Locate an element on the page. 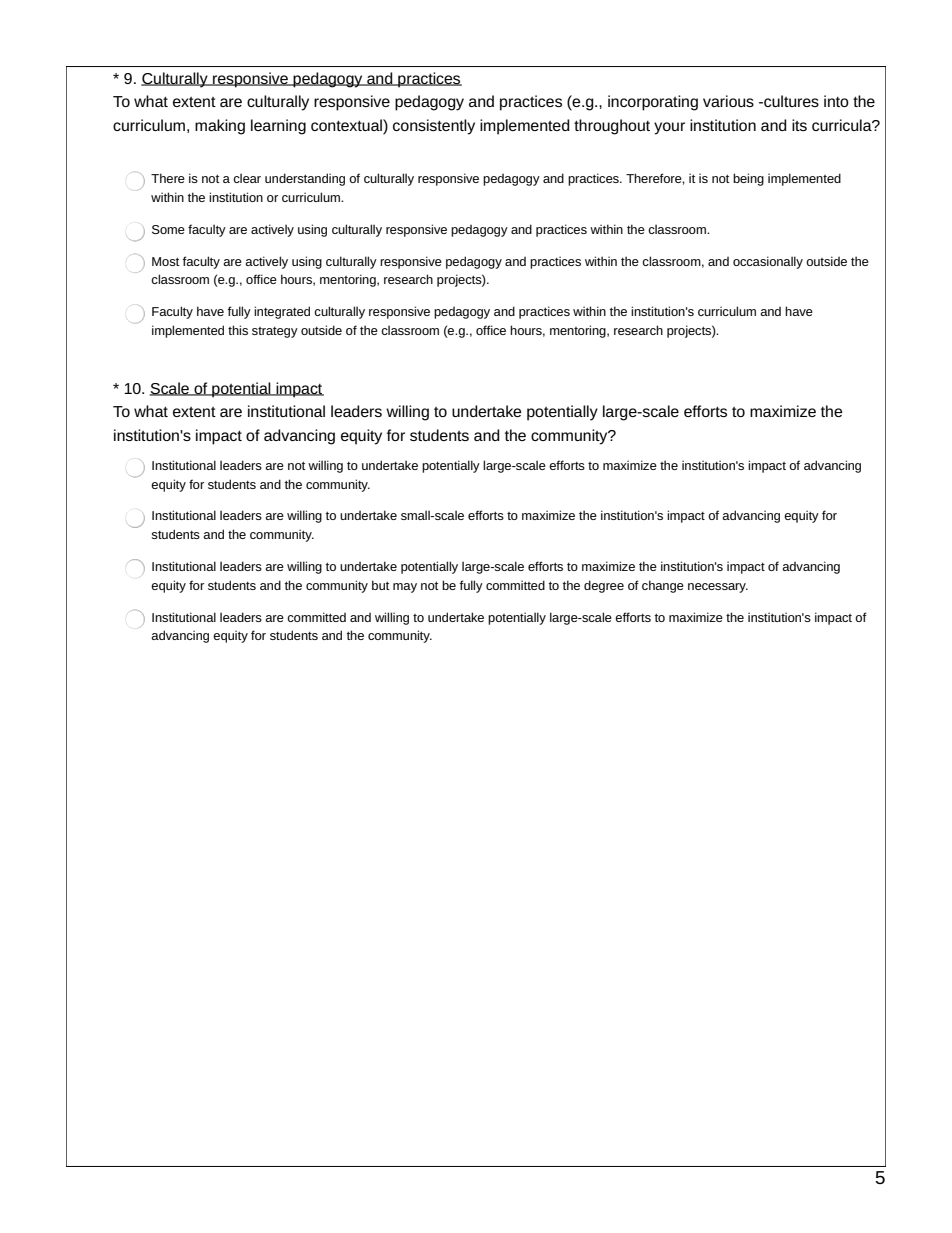 The height and width of the document is (1233, 952). necessary is located at coordinates (718, 588).
